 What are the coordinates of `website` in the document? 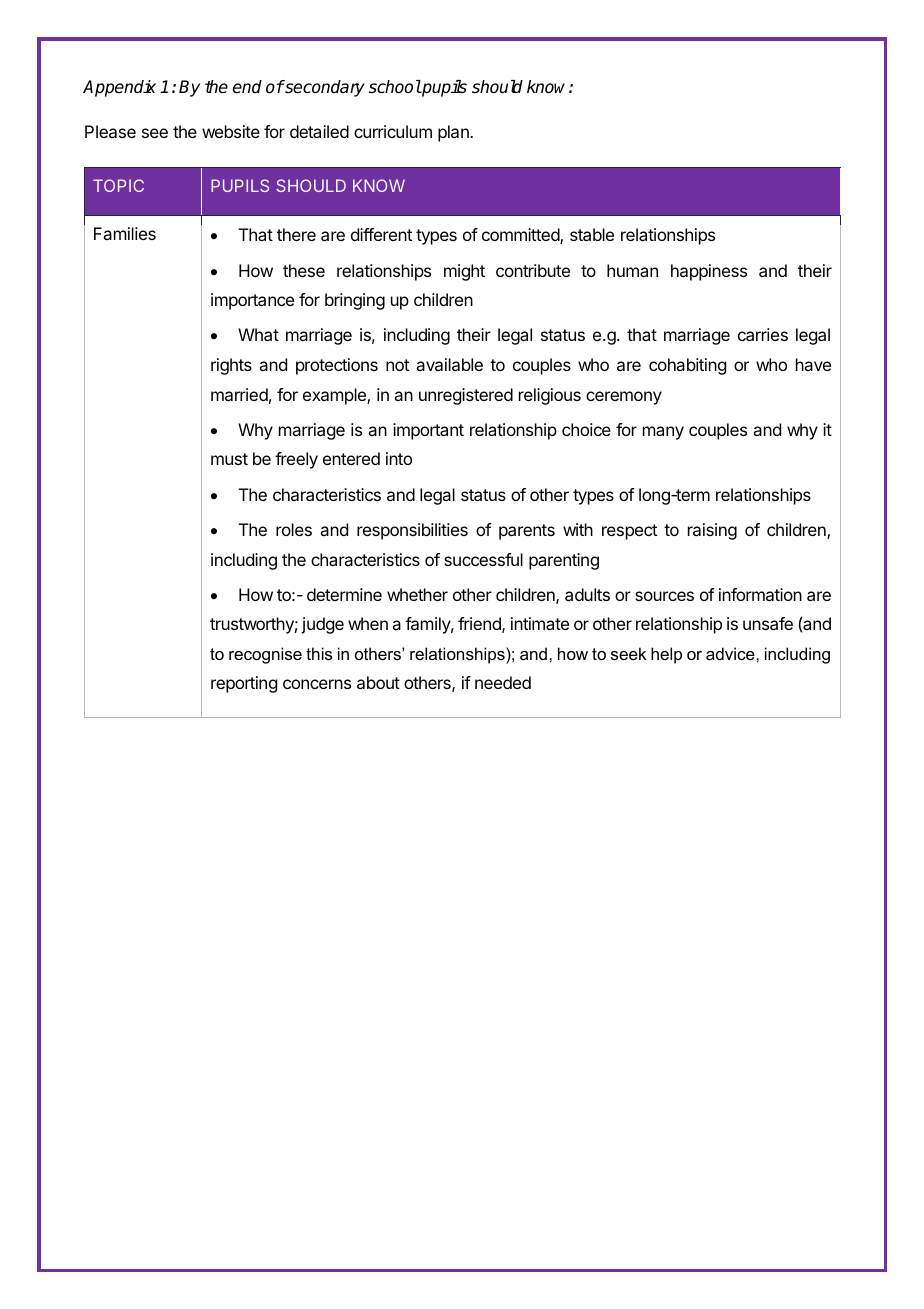 It's located at (231, 131).
